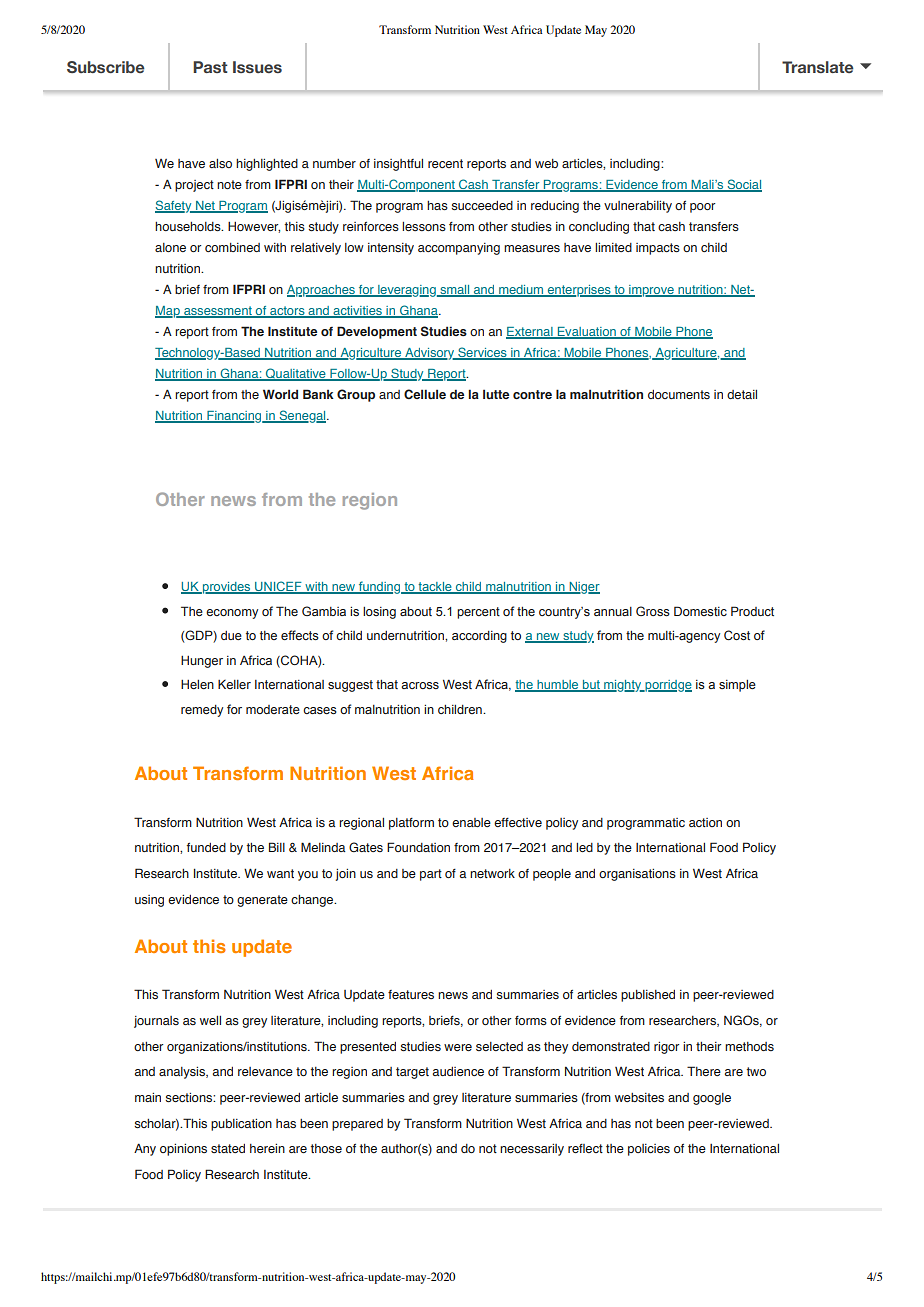 The image size is (924, 1307). Describe the element at coordinates (202, 711) in the image. I see `remedy` at that location.
